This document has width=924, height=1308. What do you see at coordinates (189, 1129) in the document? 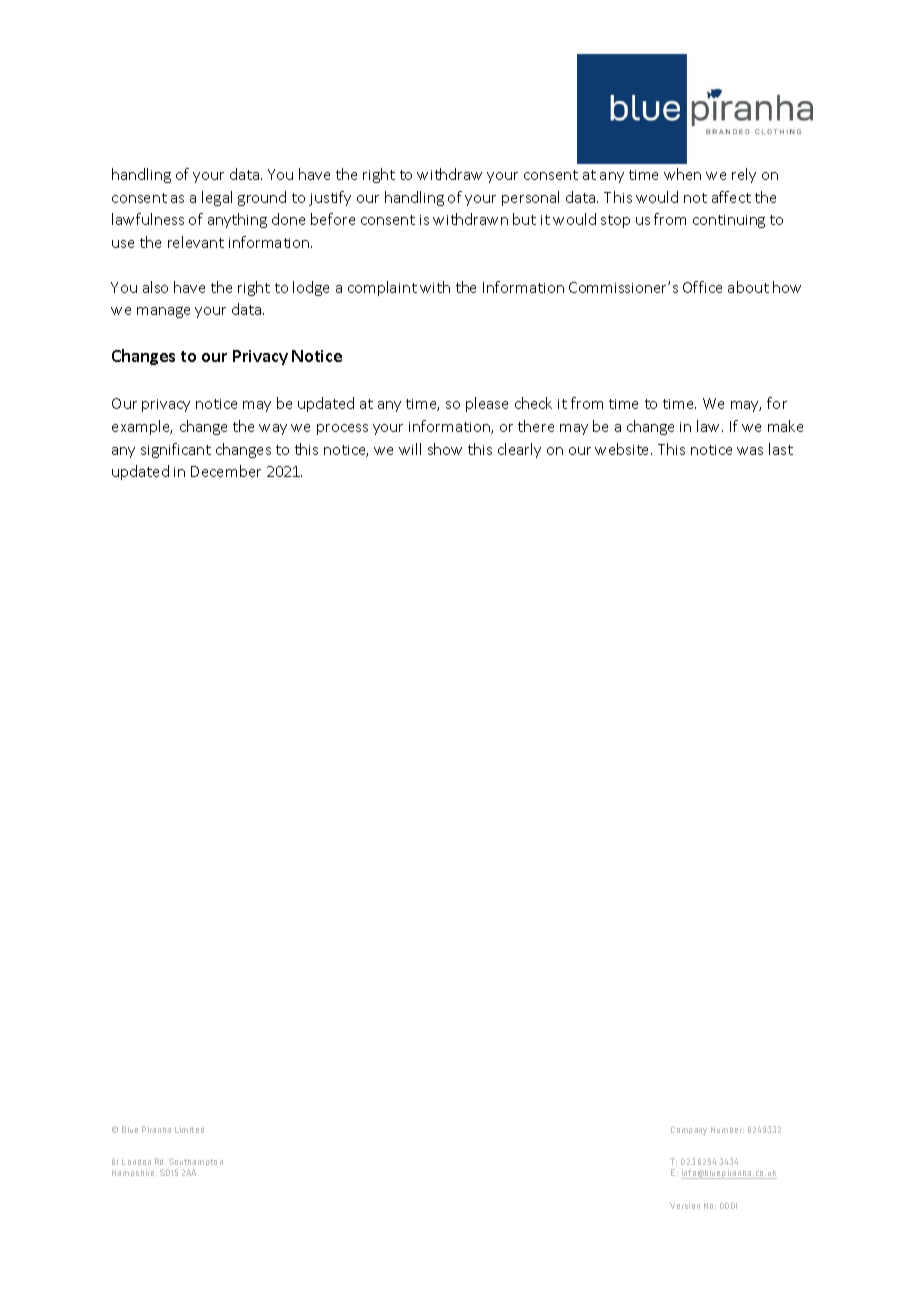
I see `Limited` at bounding box center [189, 1129].
